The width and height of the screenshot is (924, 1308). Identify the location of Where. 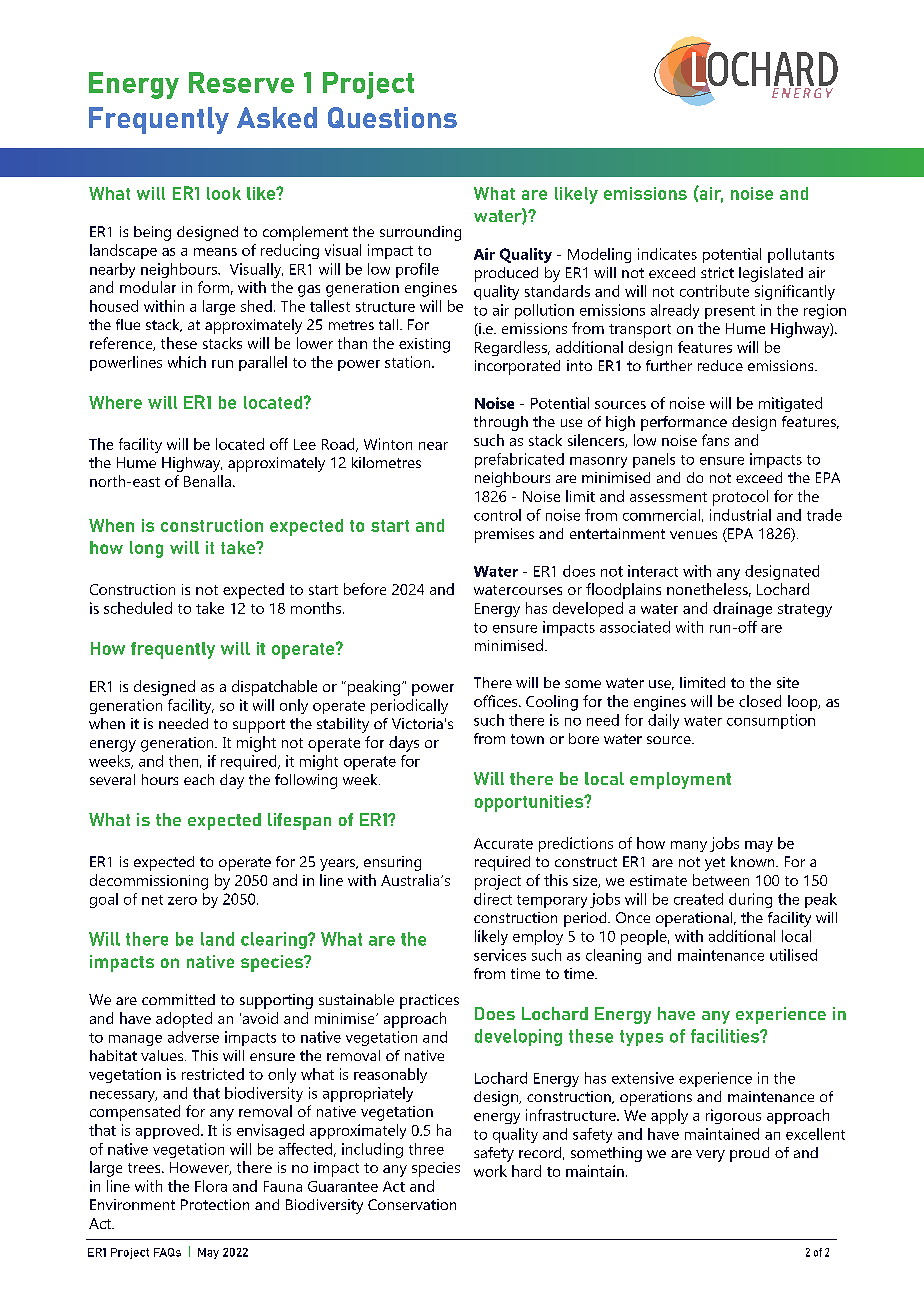
(115, 402).
